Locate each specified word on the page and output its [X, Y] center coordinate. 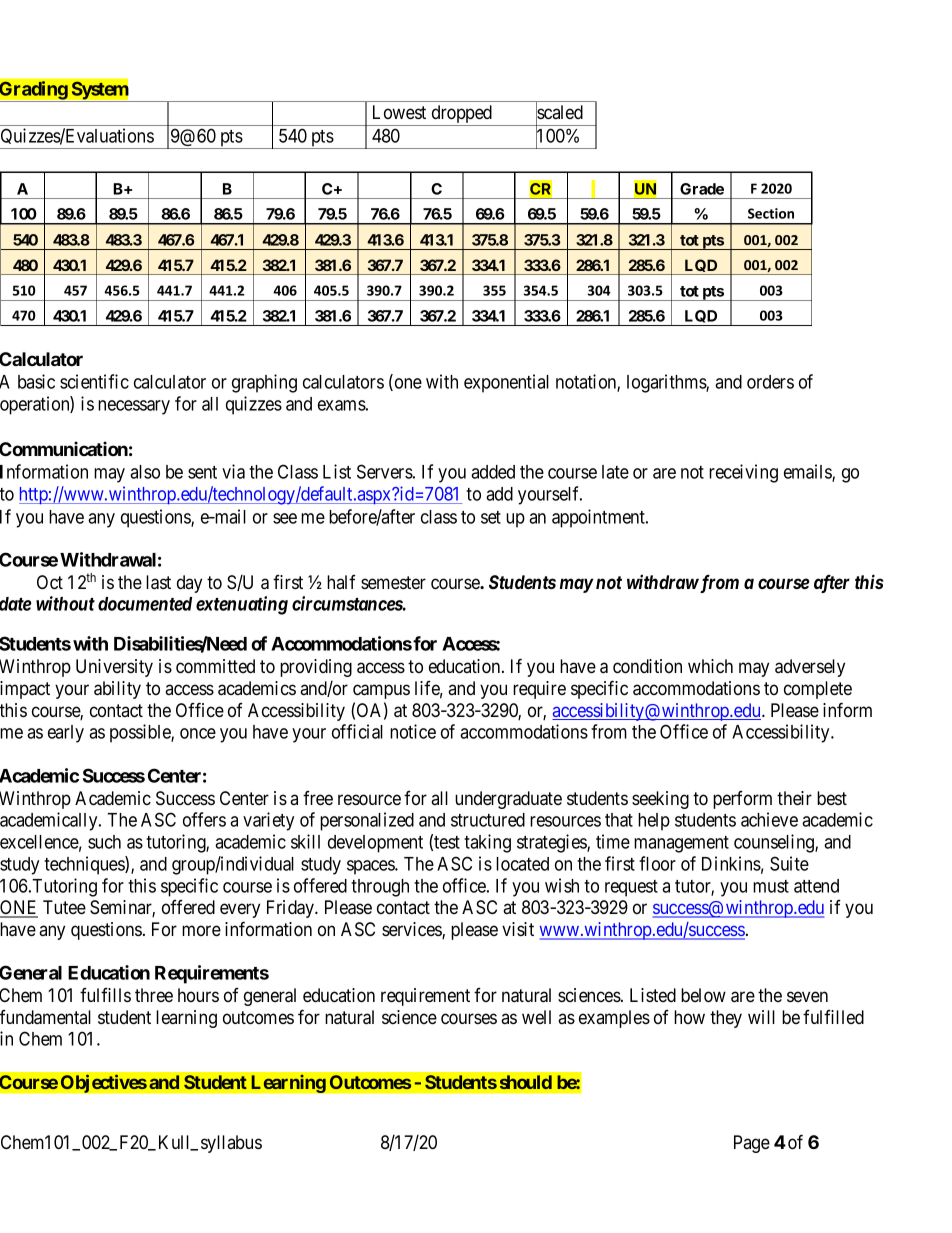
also [145, 472]
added [493, 472]
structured [488, 820]
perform [742, 800]
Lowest [399, 112]
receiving [743, 473]
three [154, 995]
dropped [462, 115]
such [104, 842]
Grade [702, 189]
